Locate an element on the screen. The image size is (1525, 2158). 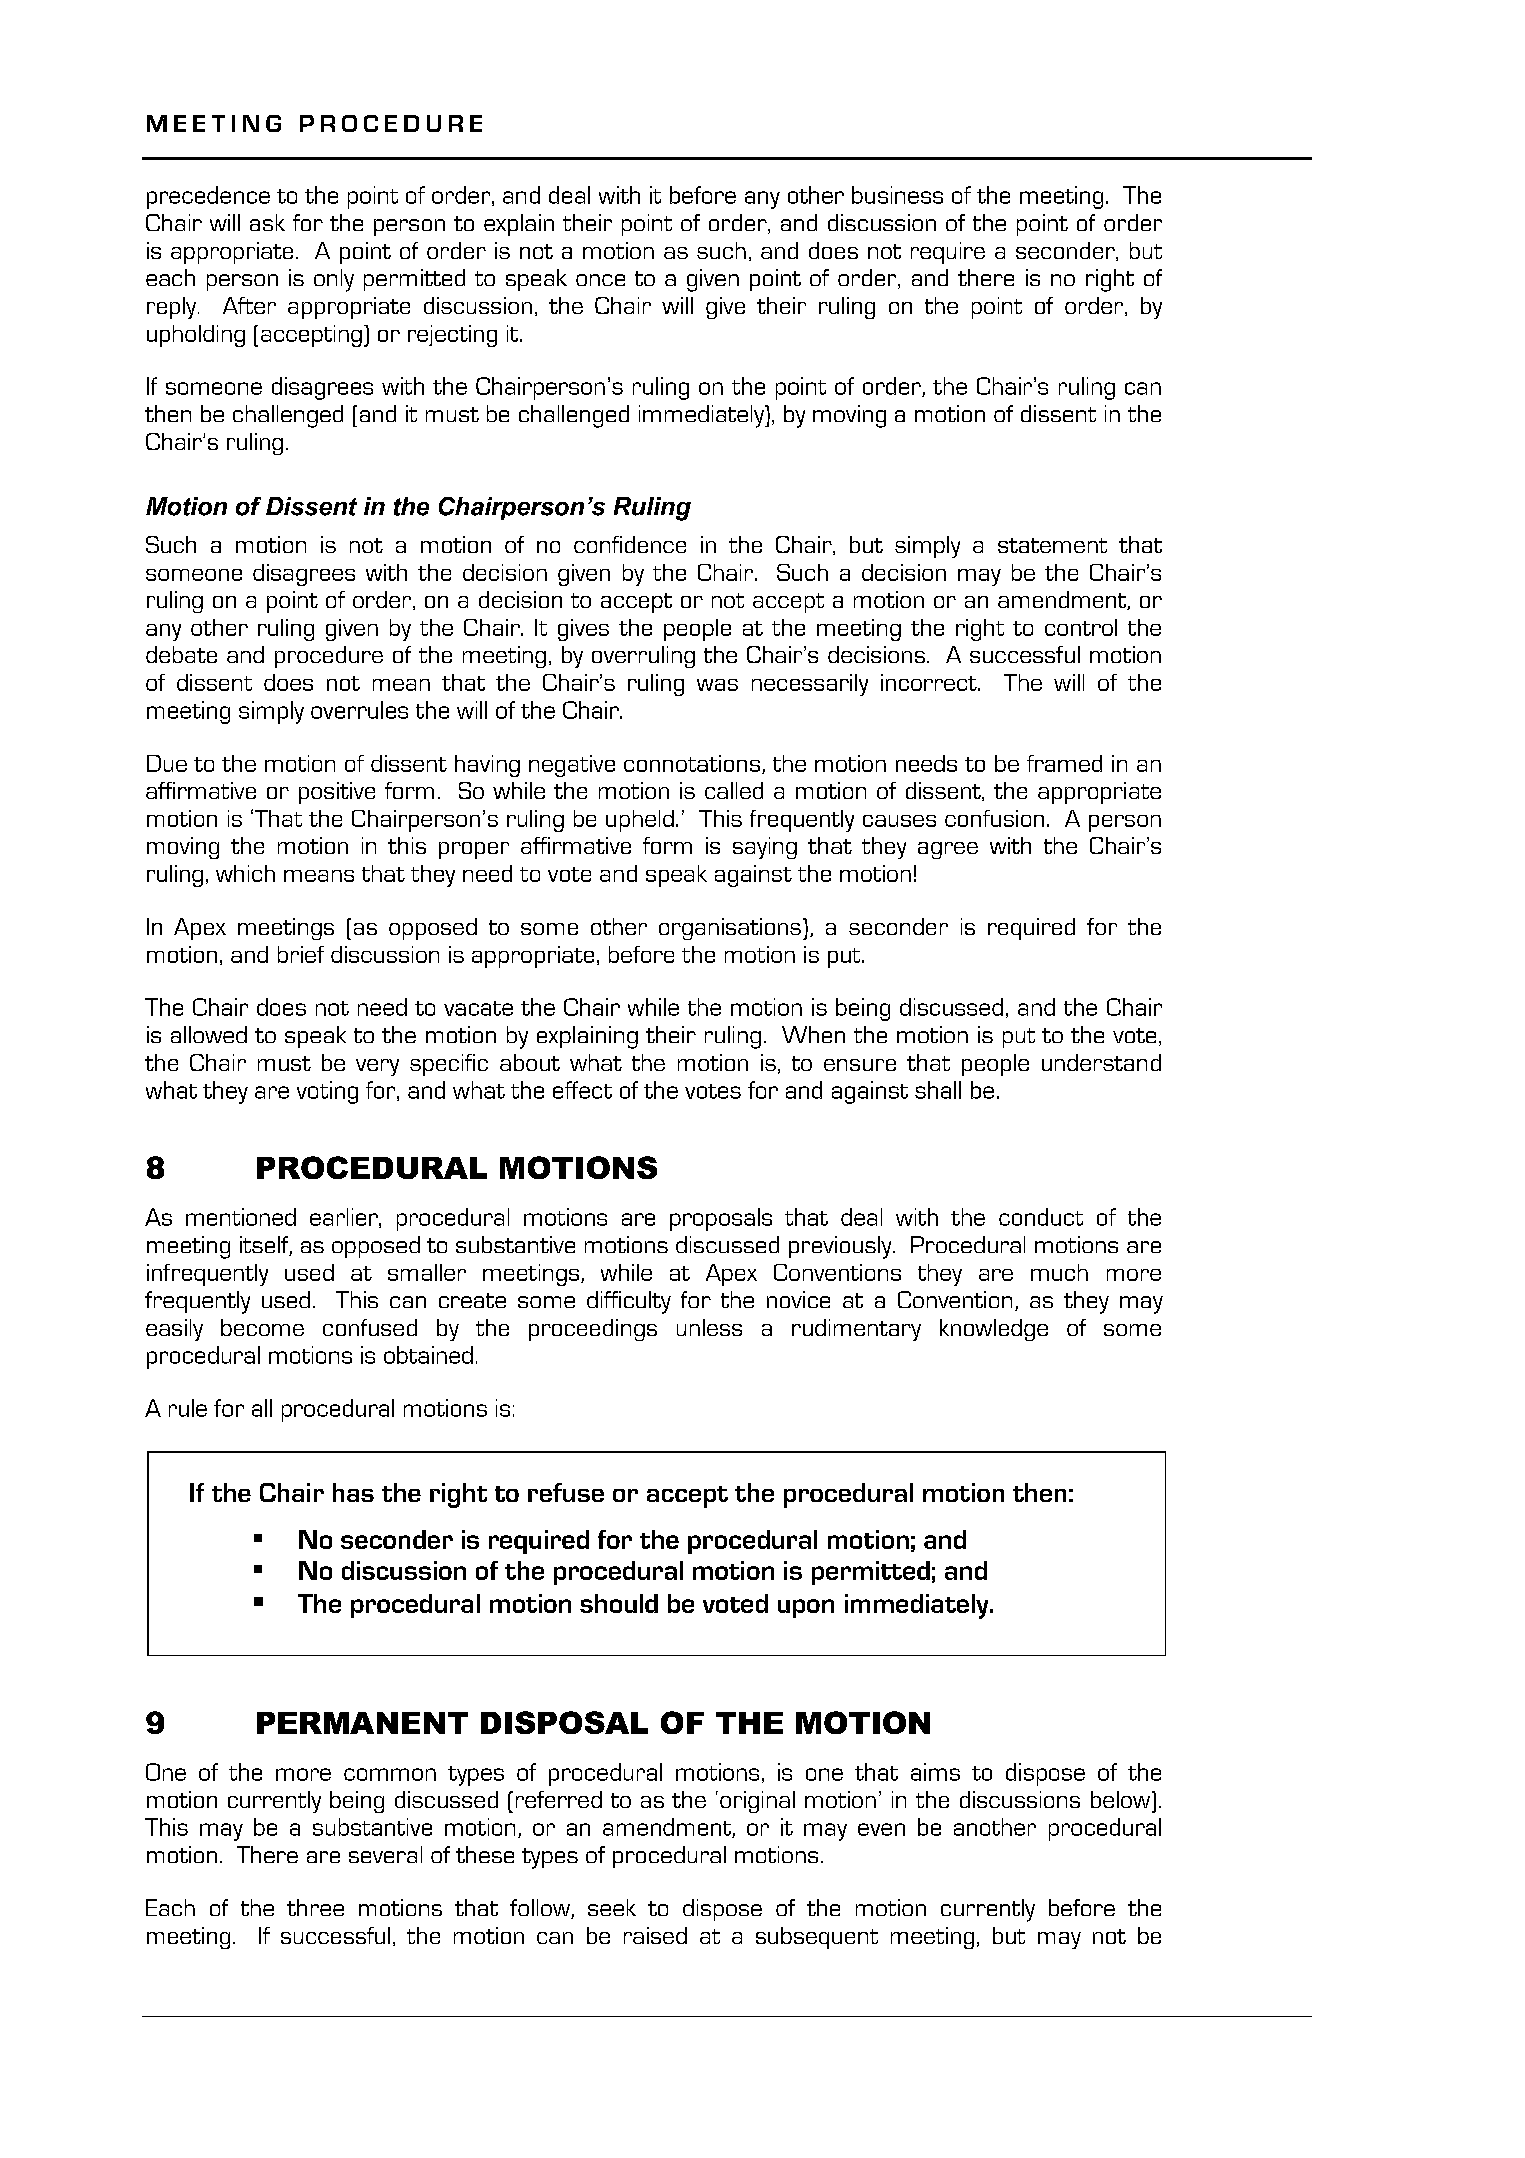
knowledge is located at coordinates (994, 1330).
